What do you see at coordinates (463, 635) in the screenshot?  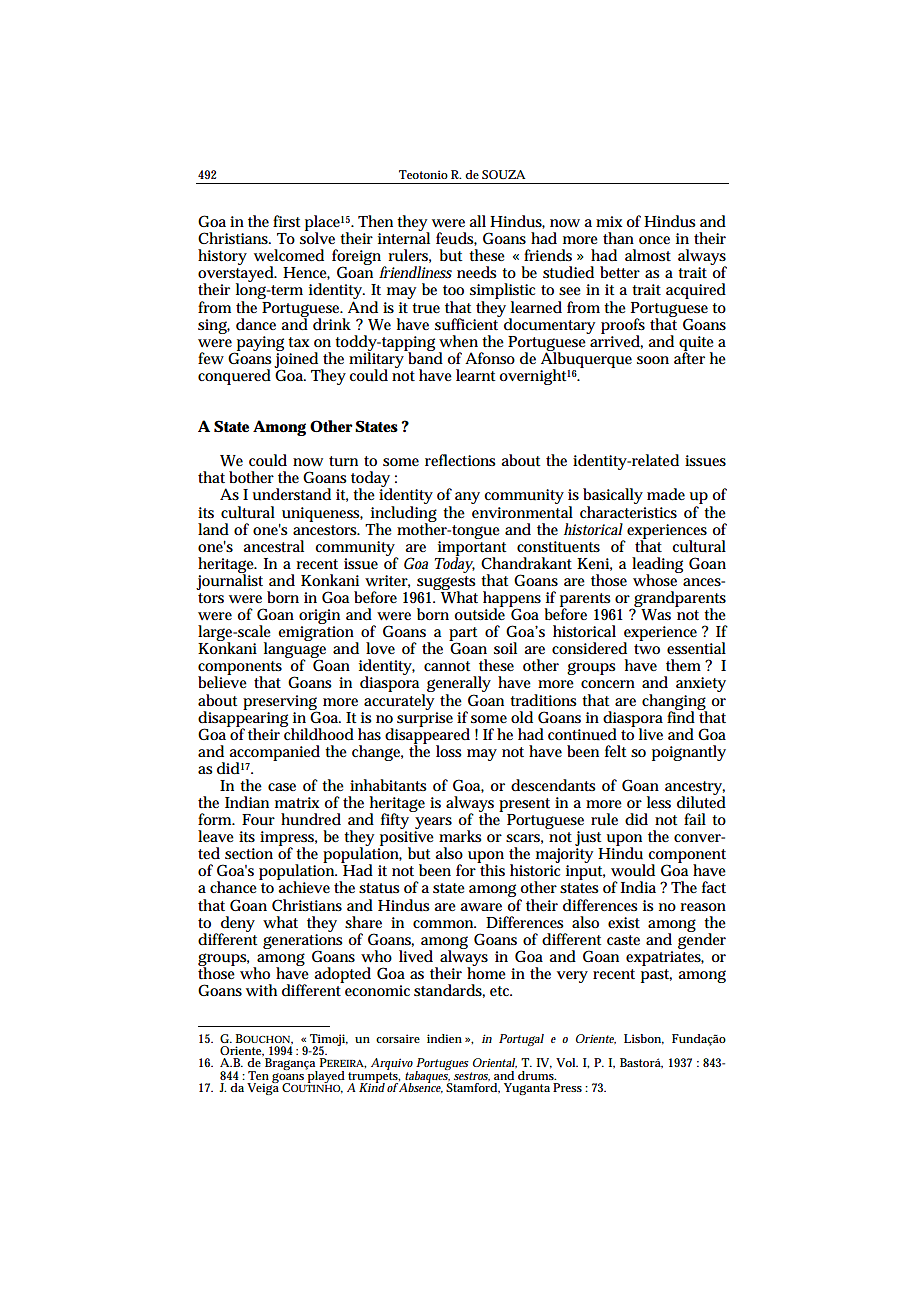 I see `part` at bounding box center [463, 635].
